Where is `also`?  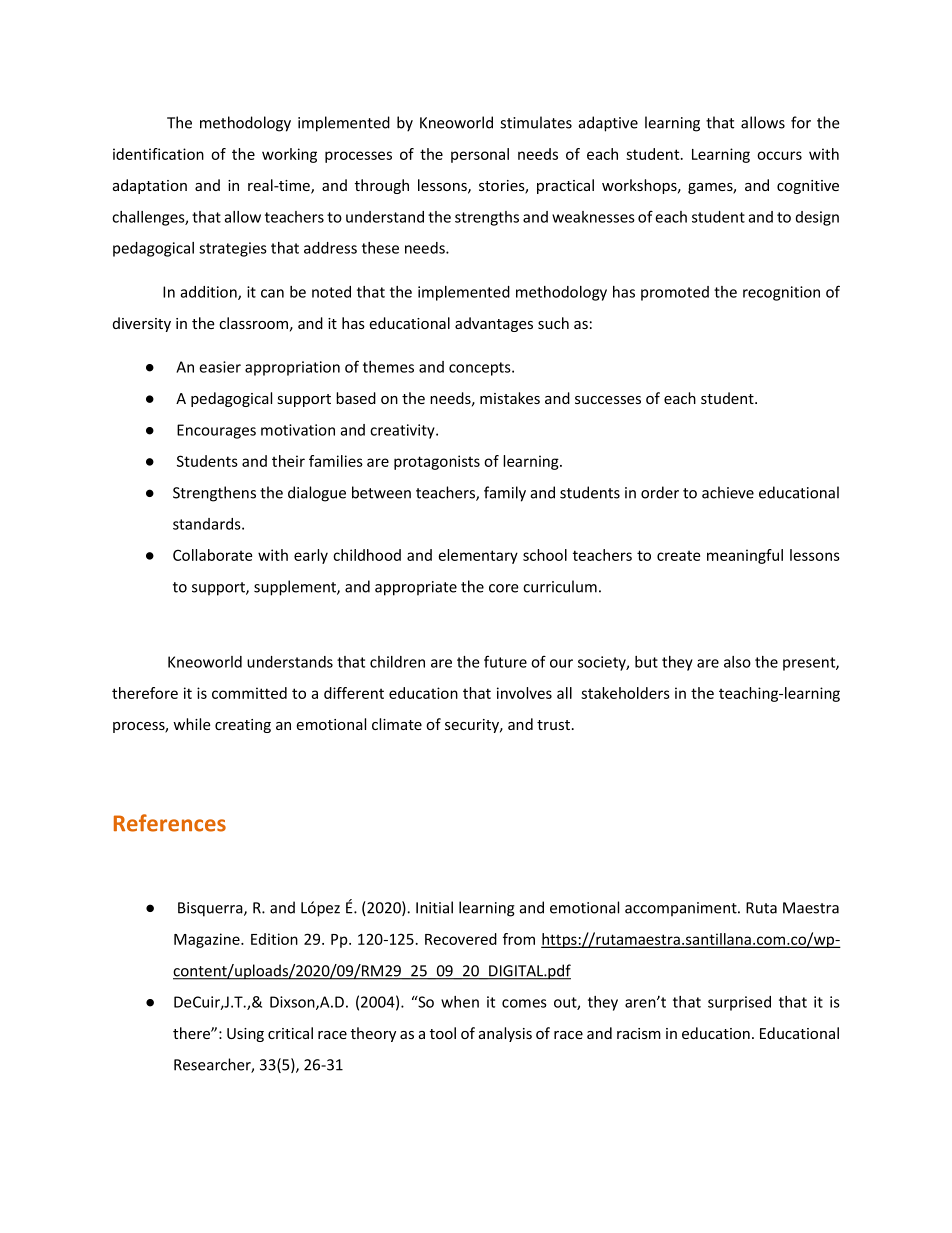
also is located at coordinates (737, 662).
